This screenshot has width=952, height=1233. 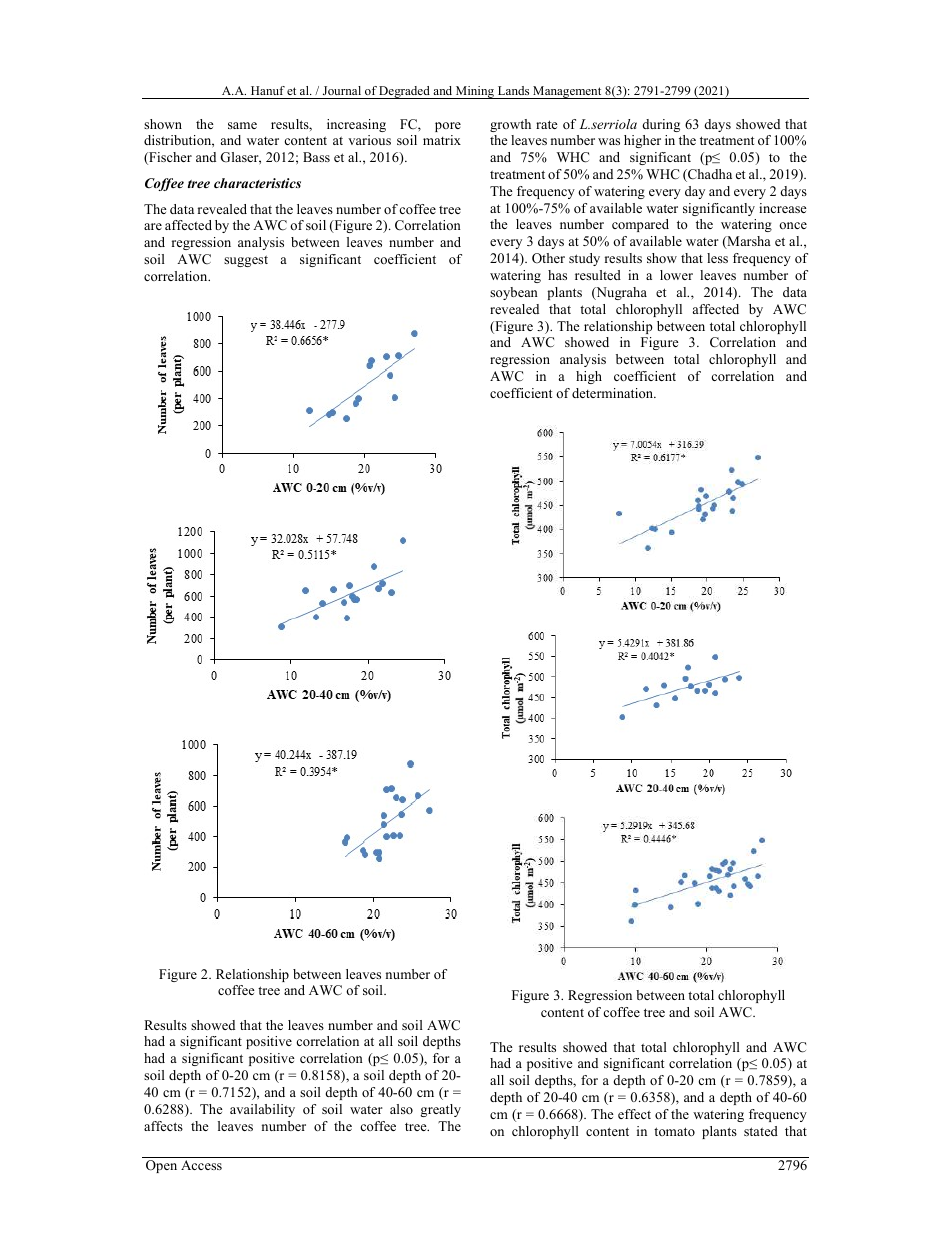 What do you see at coordinates (440, 1110) in the screenshot?
I see `greatly` at bounding box center [440, 1110].
